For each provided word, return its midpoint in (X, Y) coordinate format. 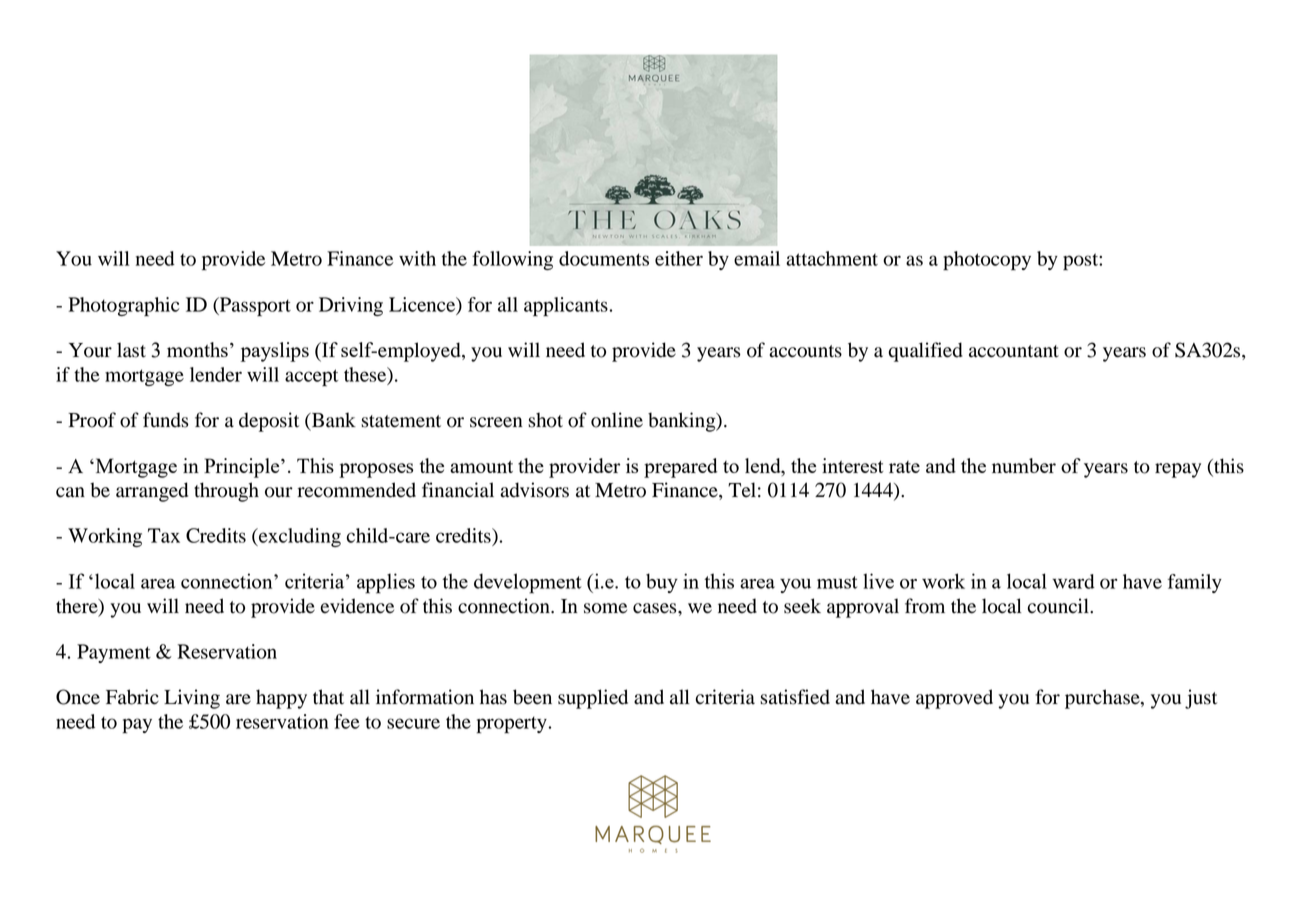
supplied (593, 699)
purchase (1103, 699)
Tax (164, 535)
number (1024, 465)
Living (192, 699)
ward (1073, 581)
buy (662, 583)
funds (166, 420)
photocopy (987, 261)
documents (604, 258)
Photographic (124, 306)
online (617, 420)
